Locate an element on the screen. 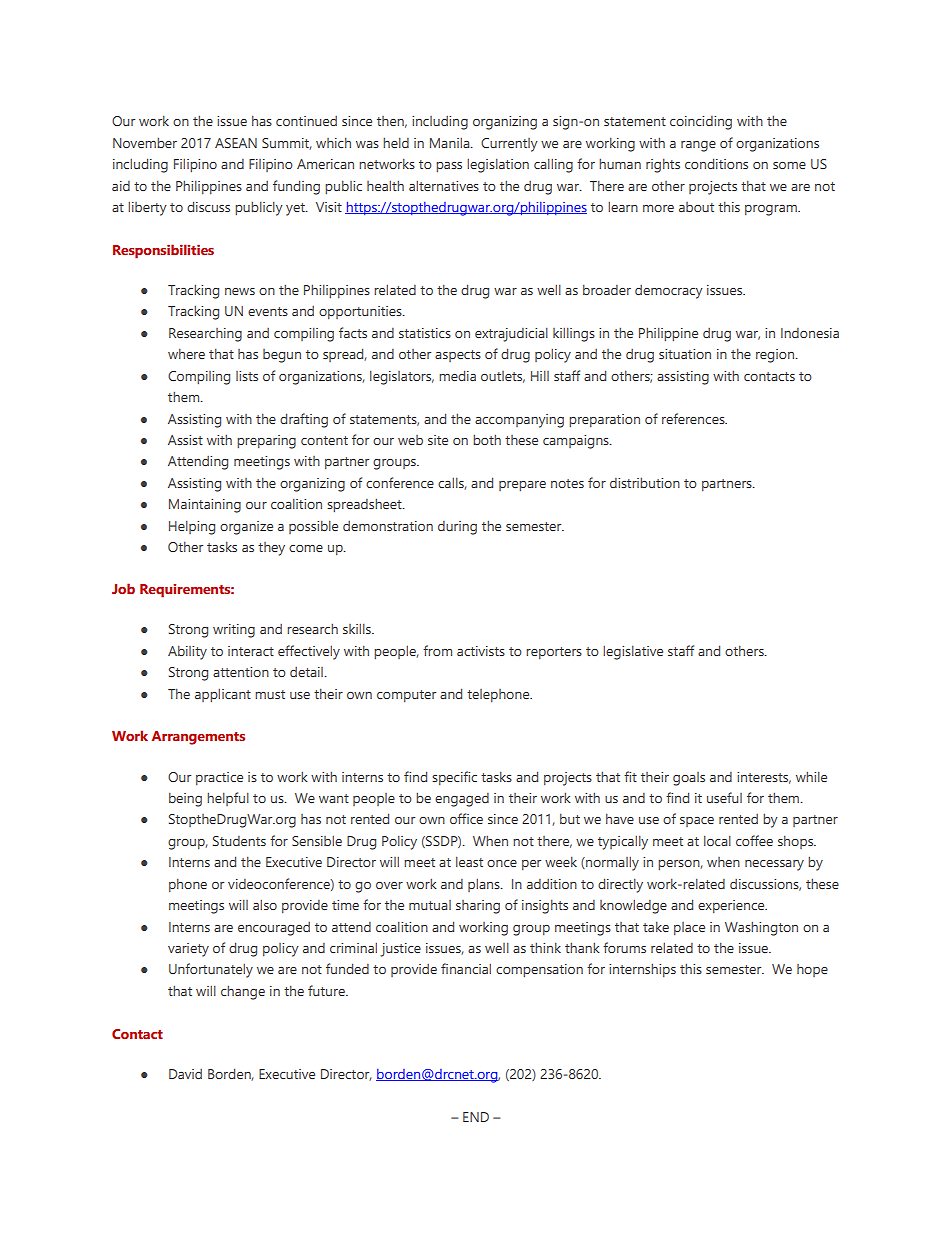  financial is located at coordinates (466, 968).
